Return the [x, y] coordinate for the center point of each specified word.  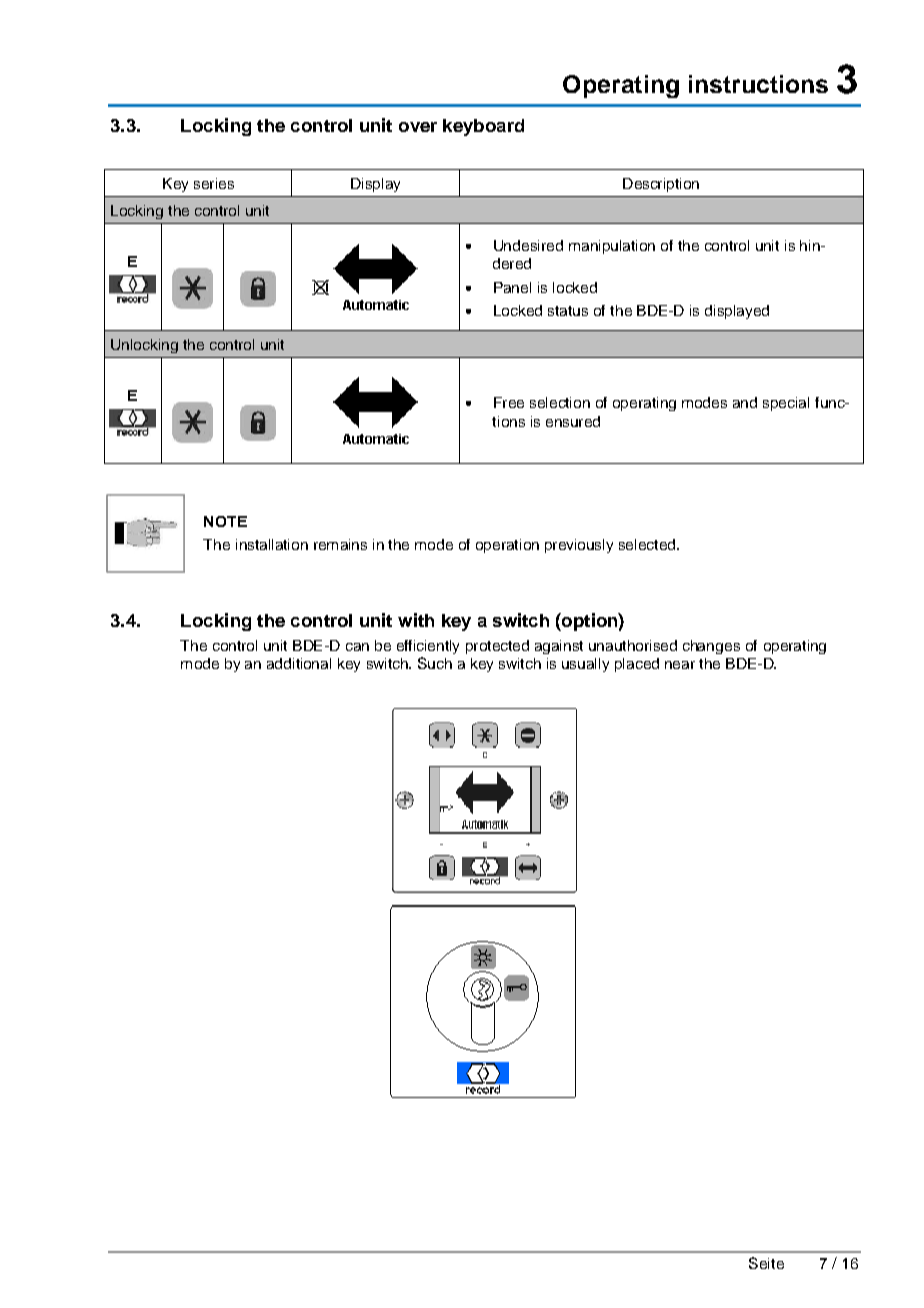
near [680, 665]
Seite [766, 1263]
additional [299, 663]
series [214, 183]
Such [435, 663]
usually [585, 665]
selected [647, 544]
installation [272, 544]
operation [507, 546]
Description [661, 185]
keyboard [483, 127]
